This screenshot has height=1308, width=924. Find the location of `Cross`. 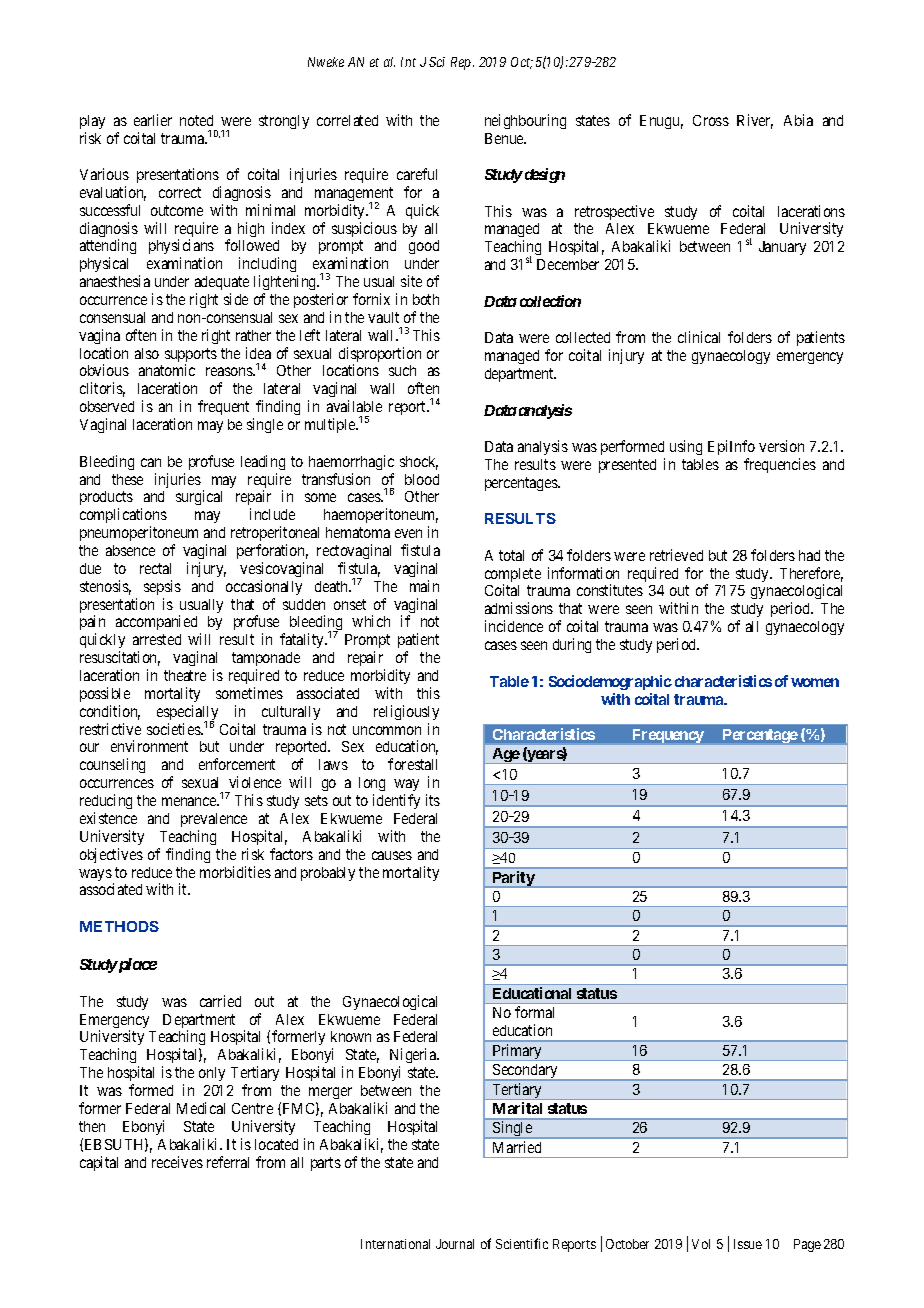

Cross is located at coordinates (711, 120).
